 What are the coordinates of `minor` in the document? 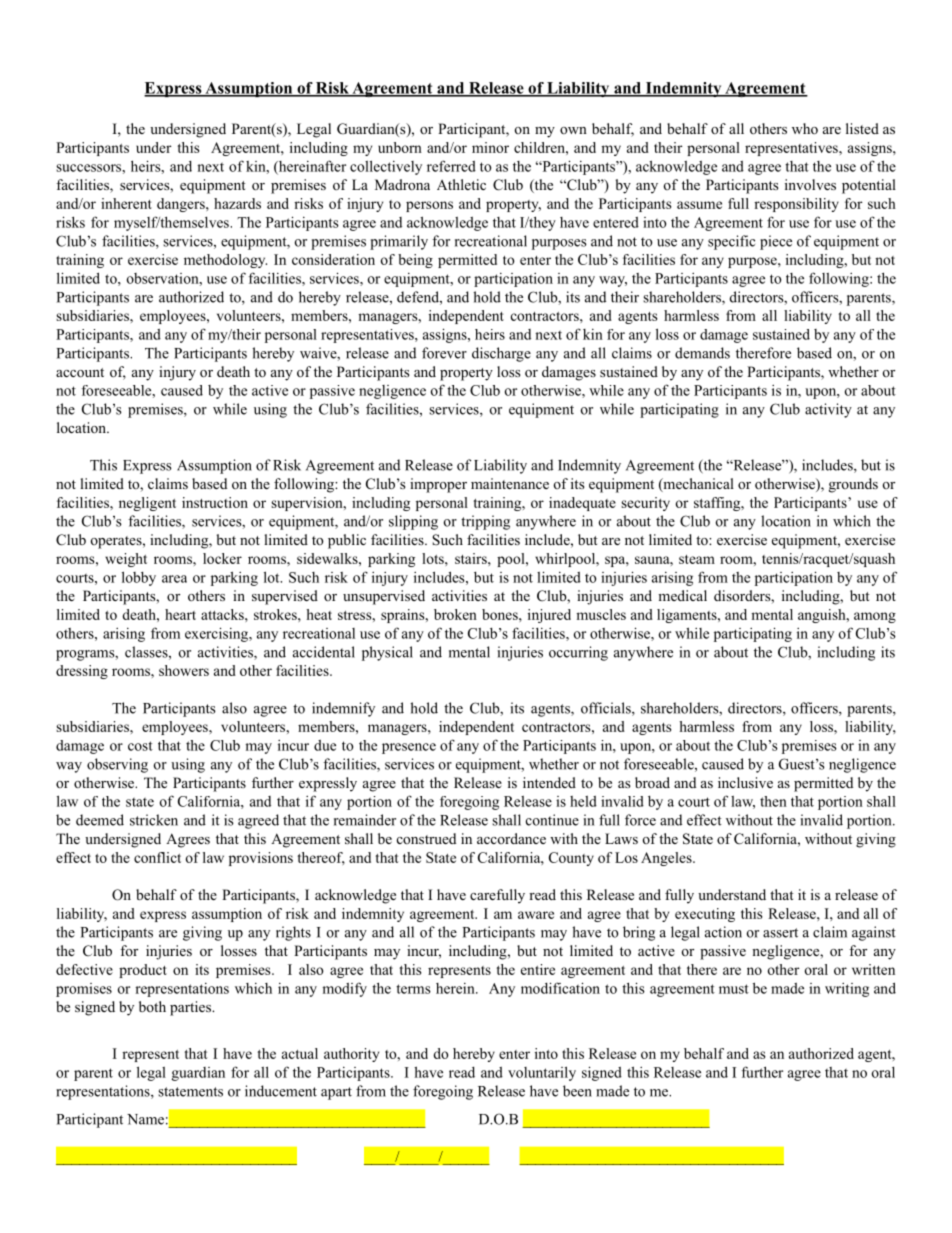 It's located at (490, 147).
